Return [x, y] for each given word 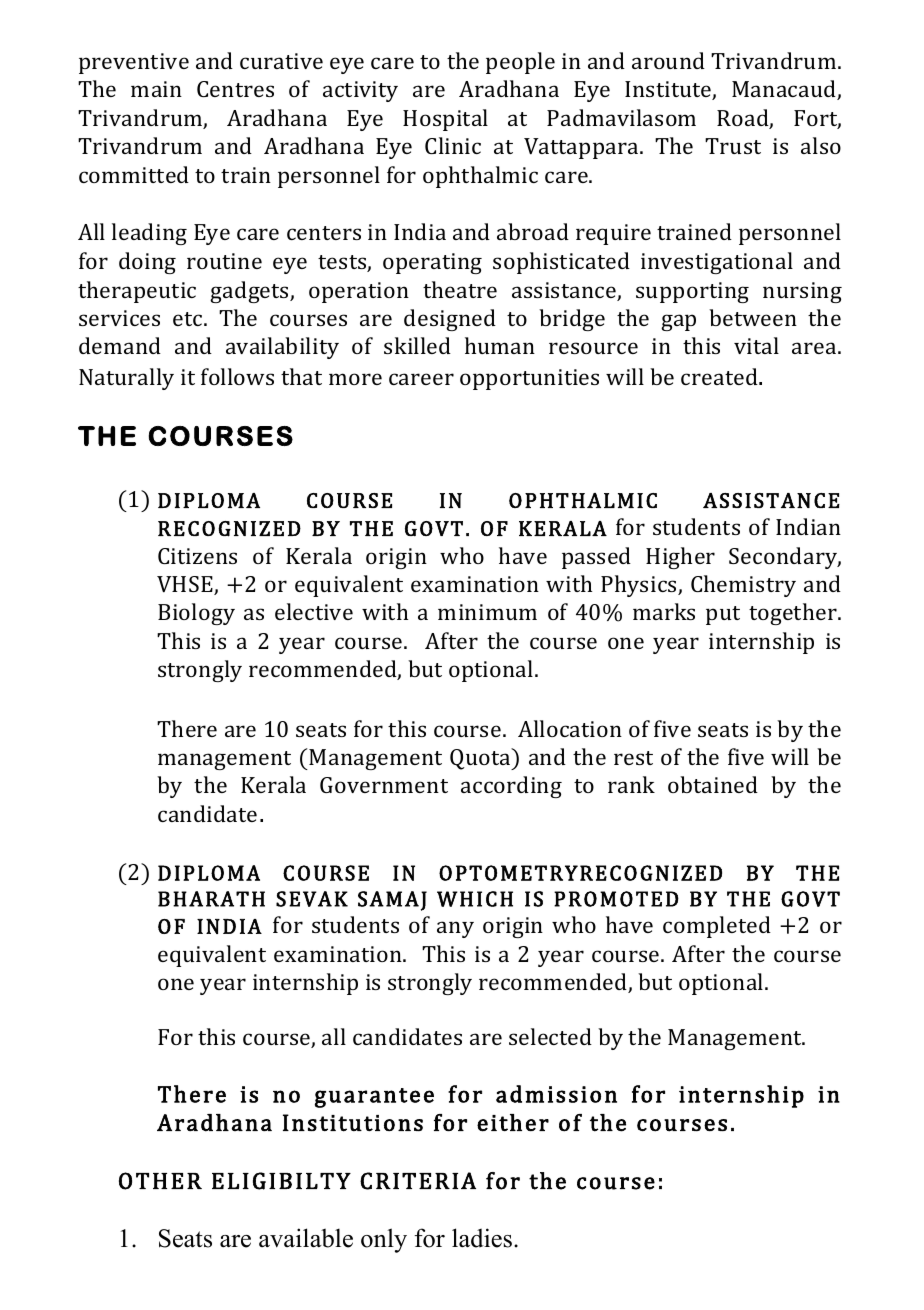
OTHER [160, 1181]
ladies [482, 1238]
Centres [235, 89]
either [513, 1123]
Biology [196, 614]
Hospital [445, 120]
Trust [733, 146]
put [723, 615]
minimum [487, 612]
